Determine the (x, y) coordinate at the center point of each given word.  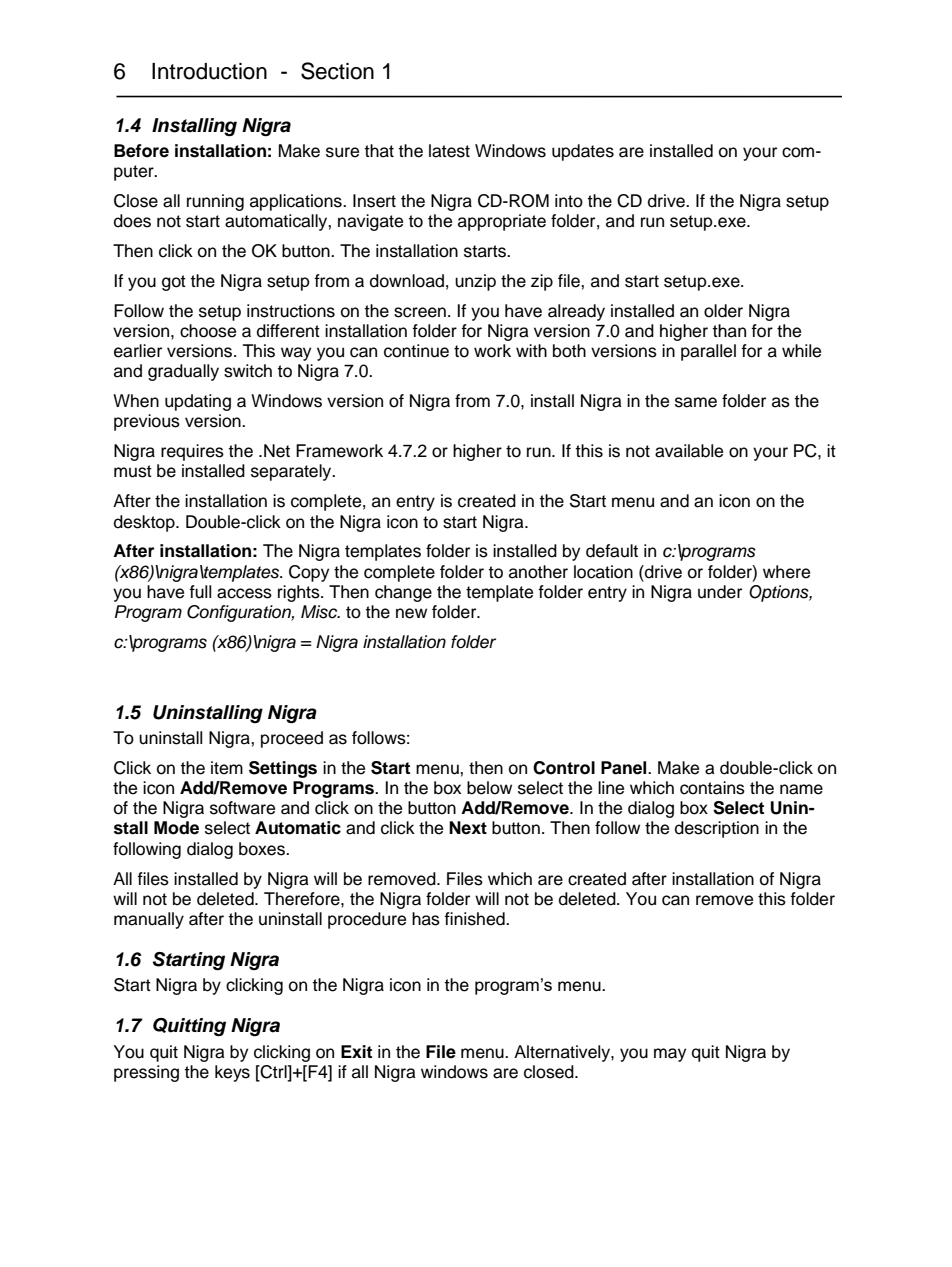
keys (232, 1073)
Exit (356, 1051)
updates (583, 152)
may (670, 1055)
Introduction (209, 71)
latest (449, 151)
